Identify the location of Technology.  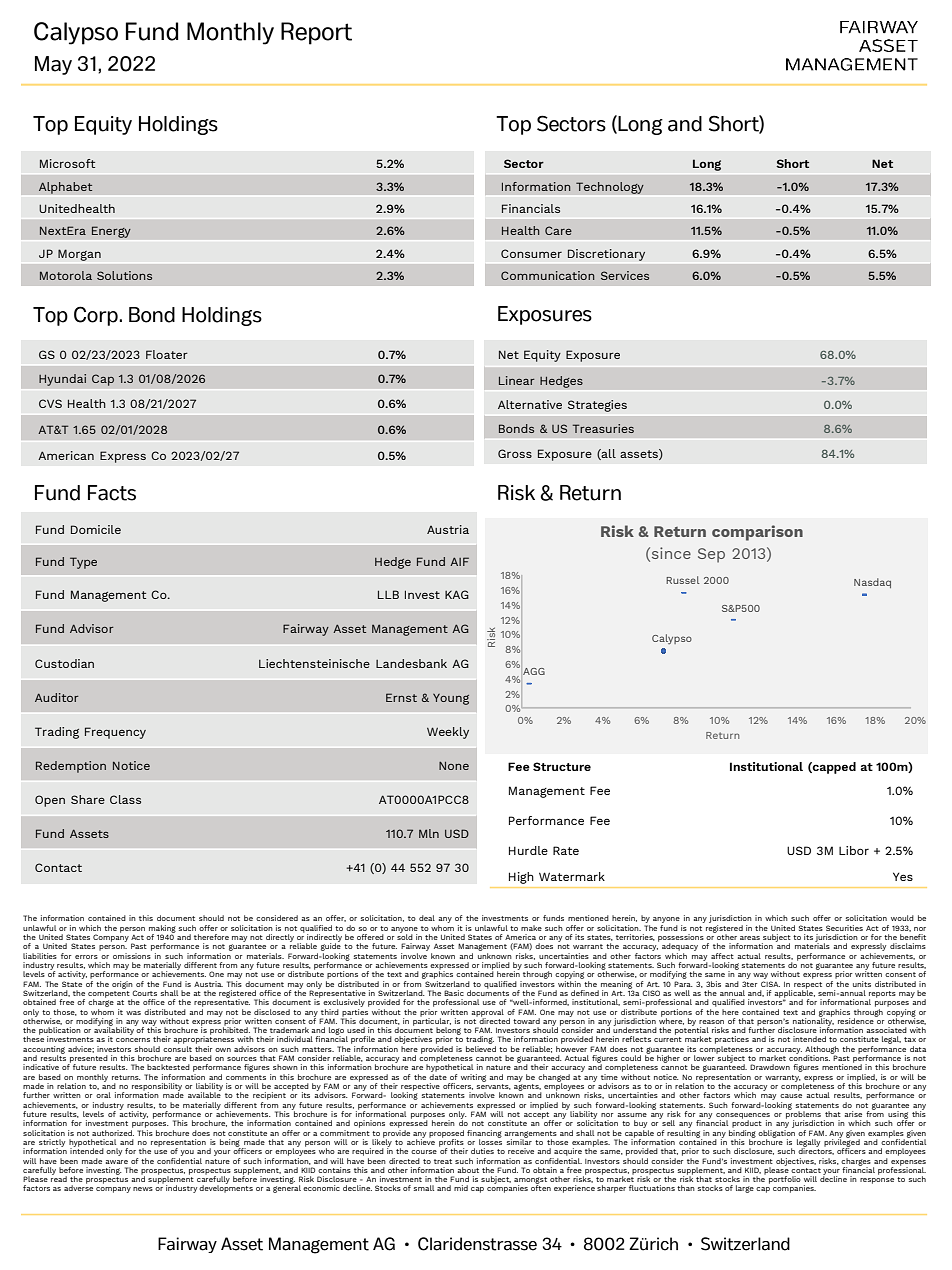
(610, 188).
